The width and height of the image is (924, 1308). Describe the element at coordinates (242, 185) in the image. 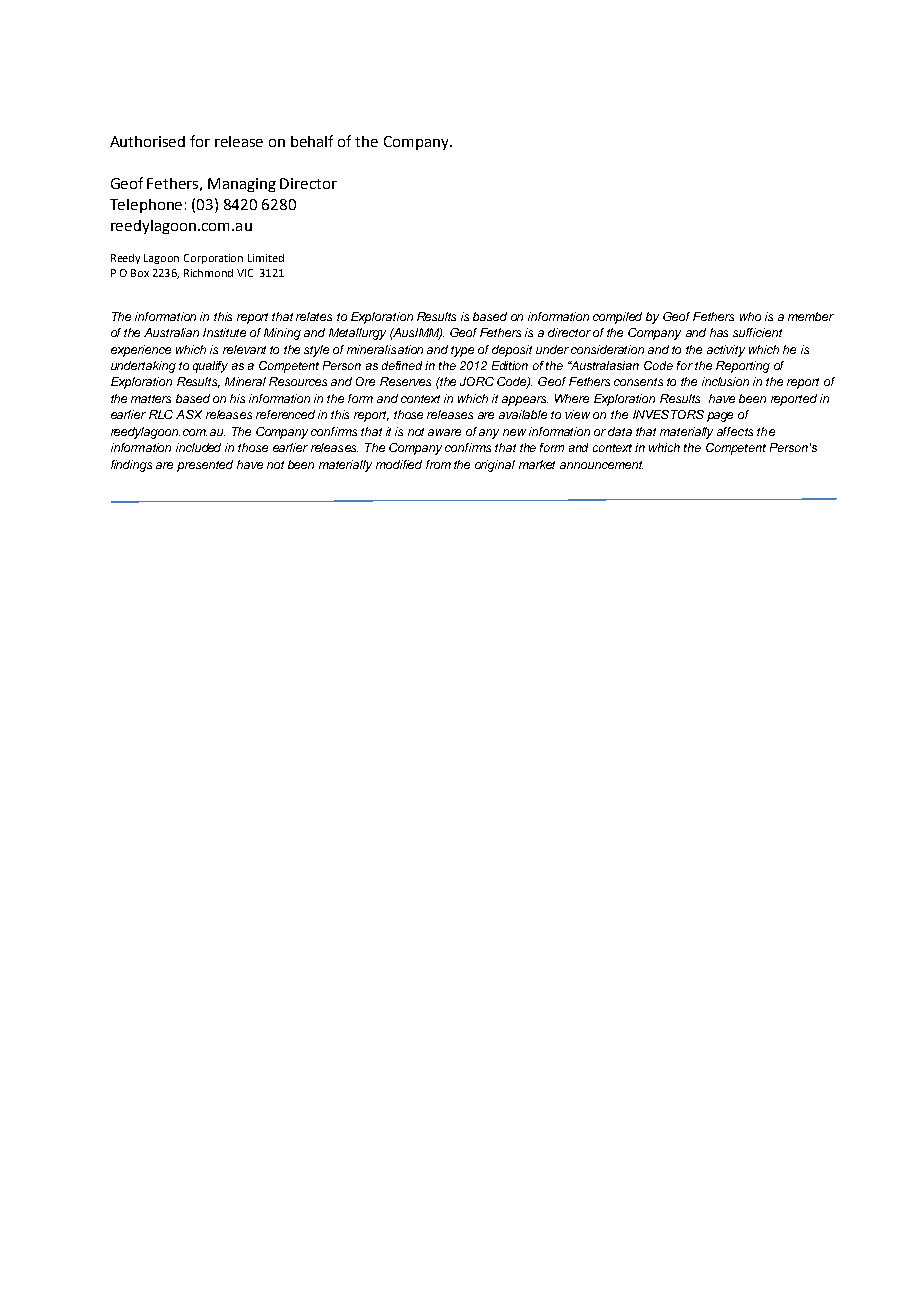

I see `Managing` at that location.
